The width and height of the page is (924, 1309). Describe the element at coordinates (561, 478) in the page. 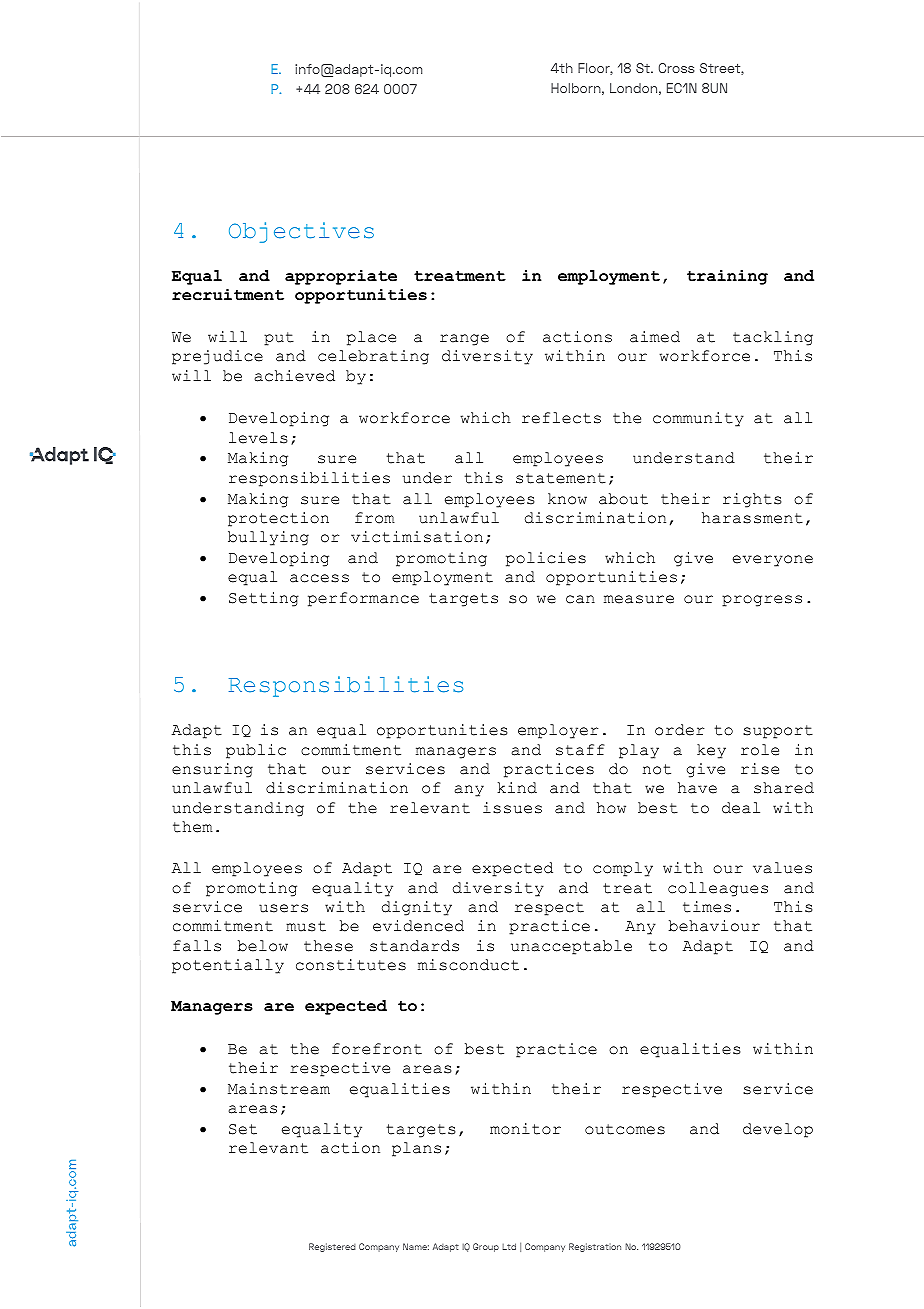

I see `statement` at that location.
